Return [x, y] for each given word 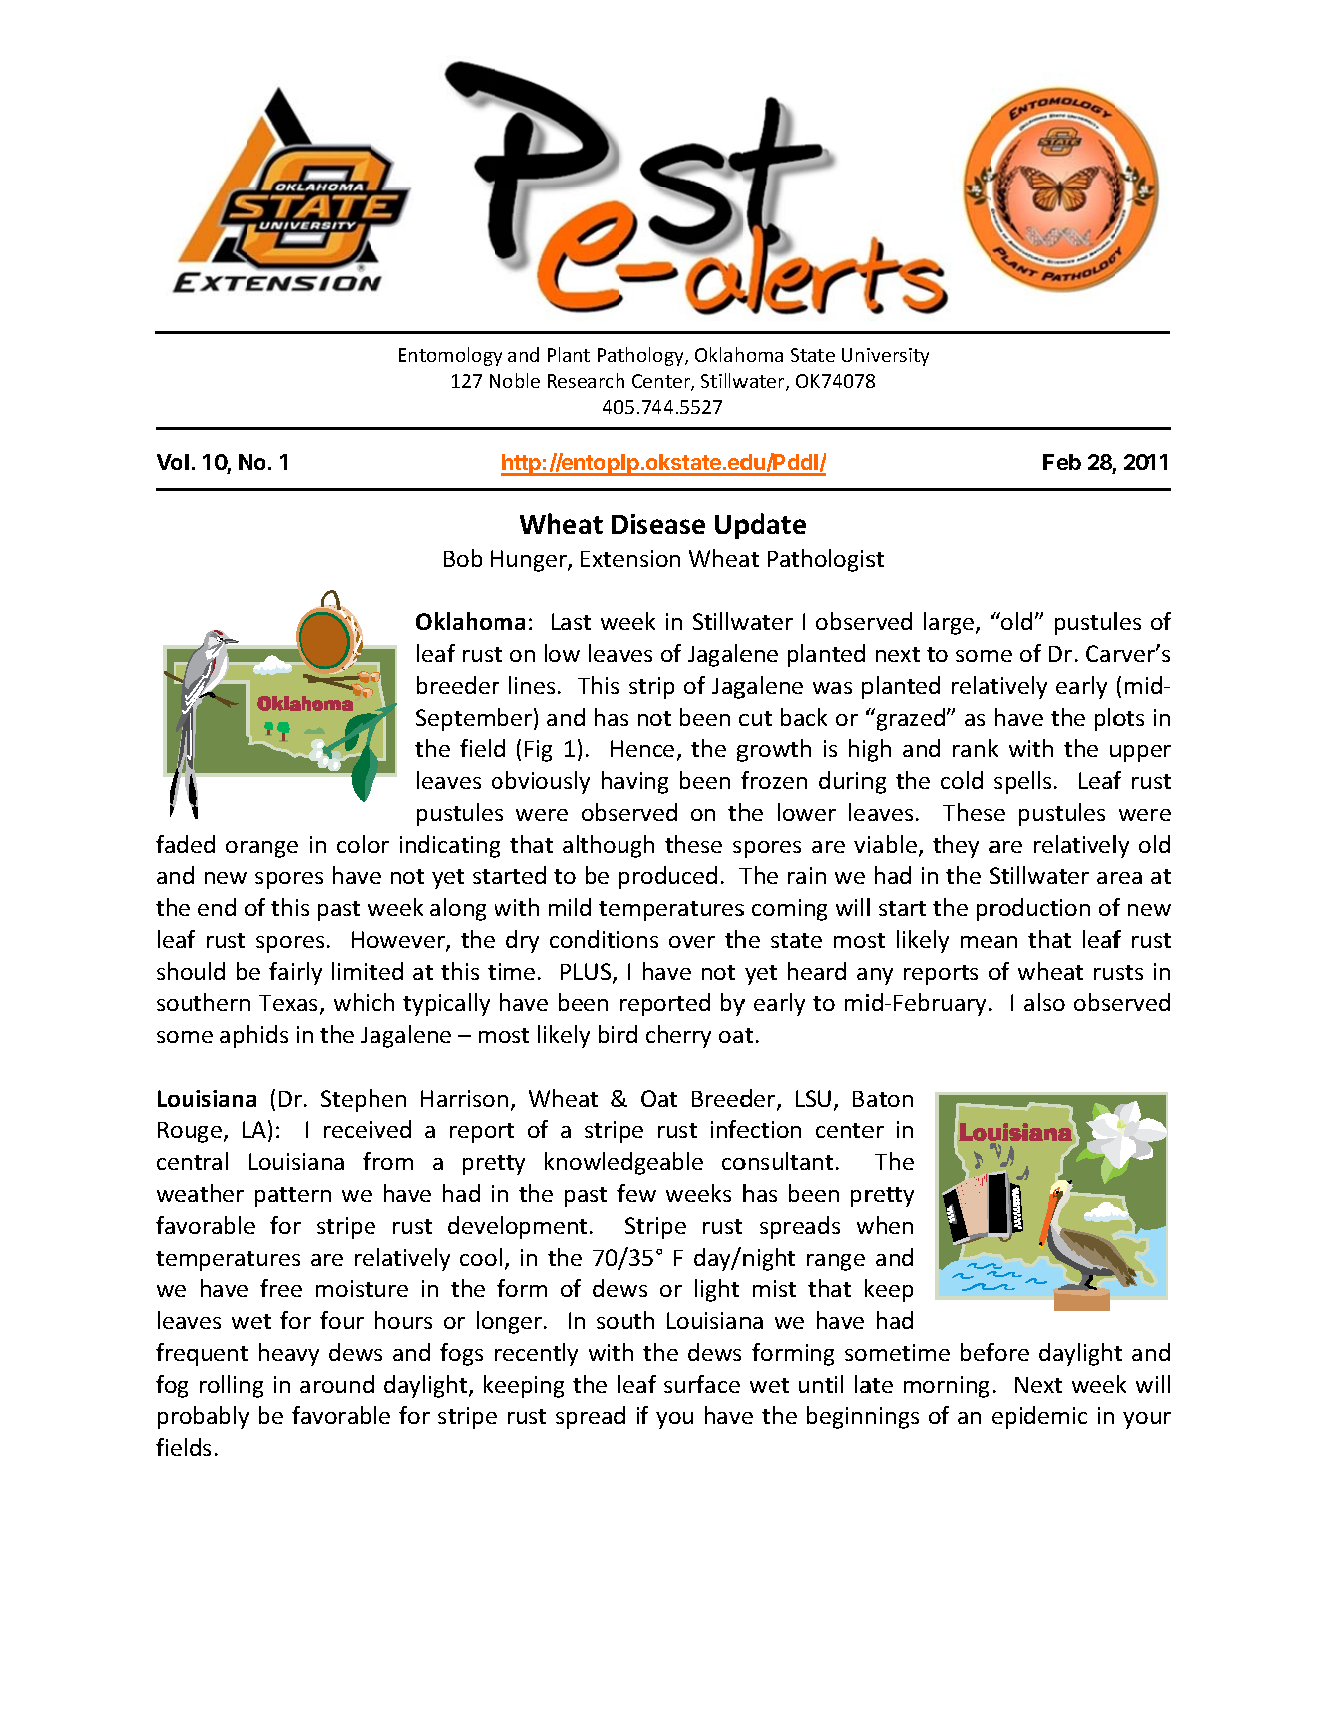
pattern [293, 1197]
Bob [463, 558]
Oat [659, 1098]
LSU [813, 1098]
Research [586, 380]
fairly [295, 973]
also [1044, 1002]
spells [1022, 782]
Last [571, 621]
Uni [857, 355]
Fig [538, 751]
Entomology [450, 356]
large [950, 623]
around [337, 1384]
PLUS [587, 973]
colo [358, 844]
